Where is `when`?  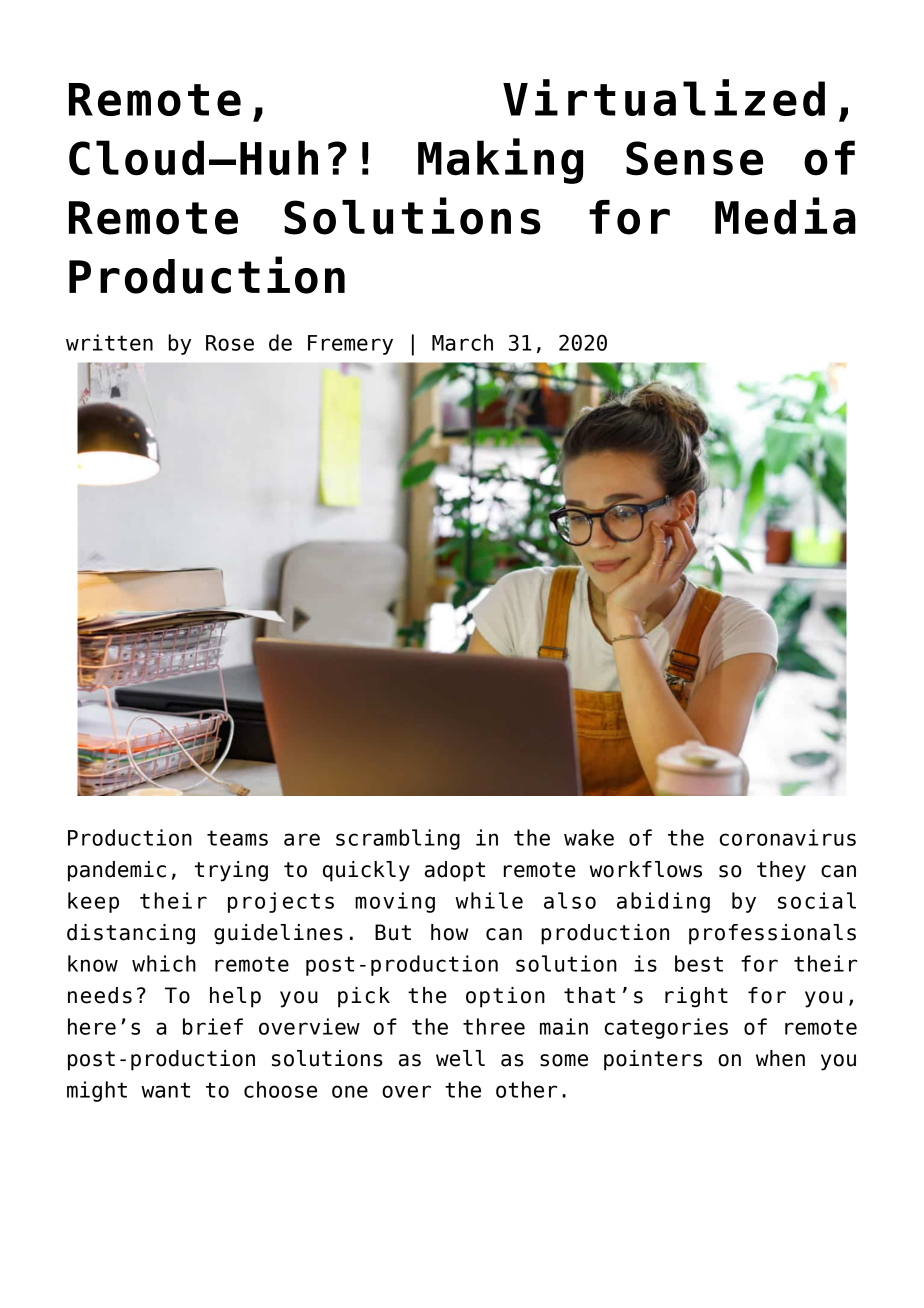 when is located at coordinates (780, 1058).
